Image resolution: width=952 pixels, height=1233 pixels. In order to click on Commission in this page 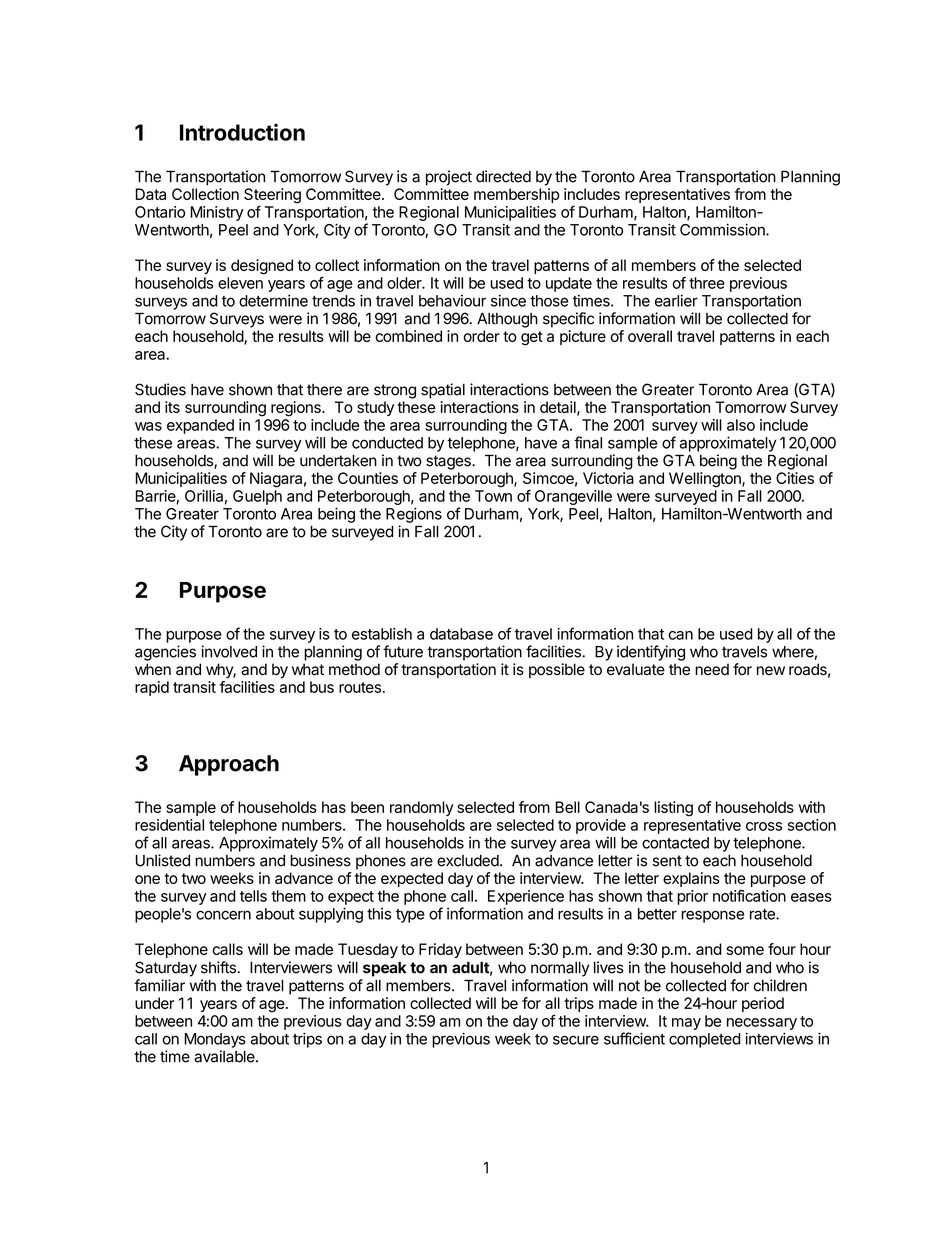, I will do `click(723, 229)`.
